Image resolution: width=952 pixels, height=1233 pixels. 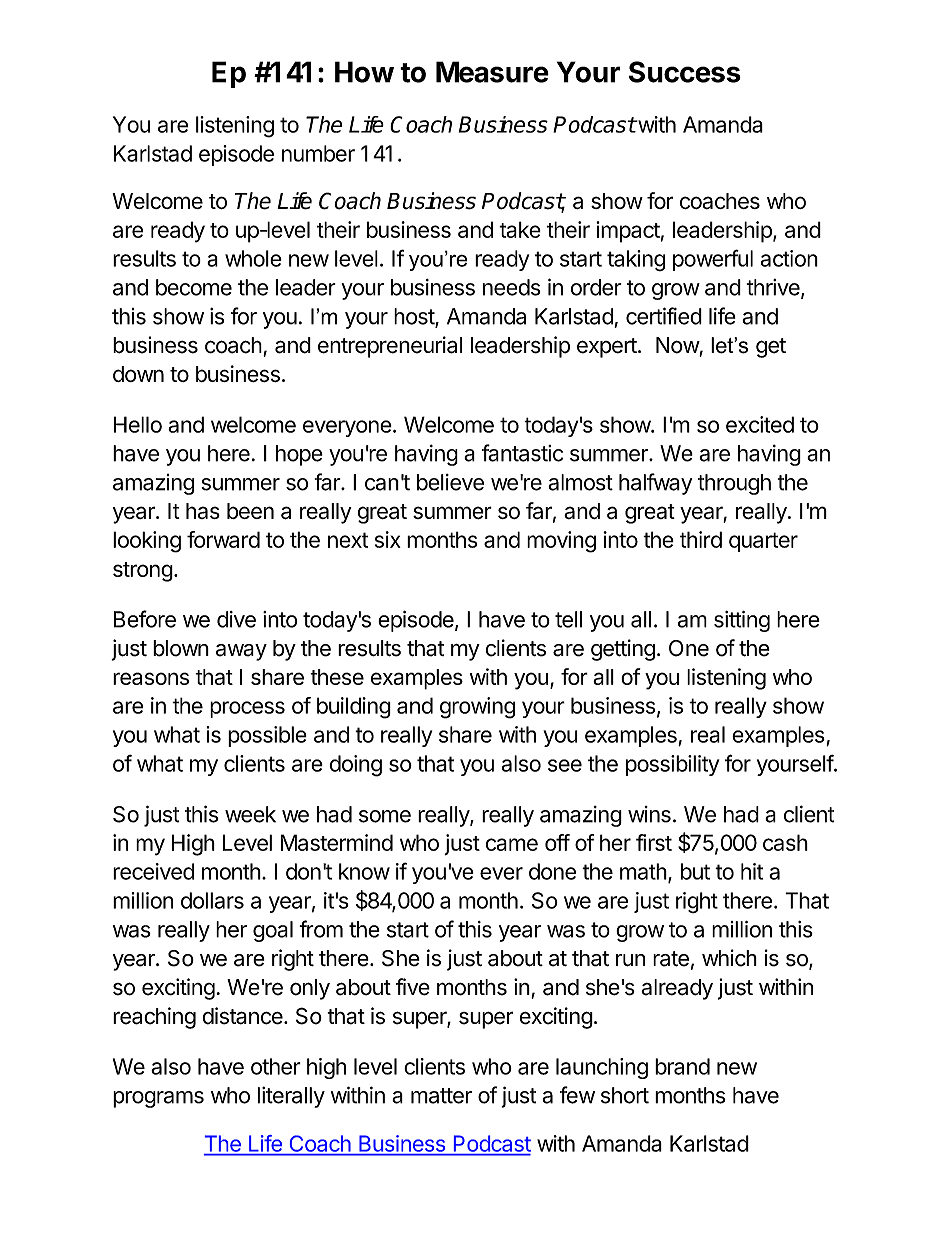 I want to click on become, so click(x=194, y=287).
